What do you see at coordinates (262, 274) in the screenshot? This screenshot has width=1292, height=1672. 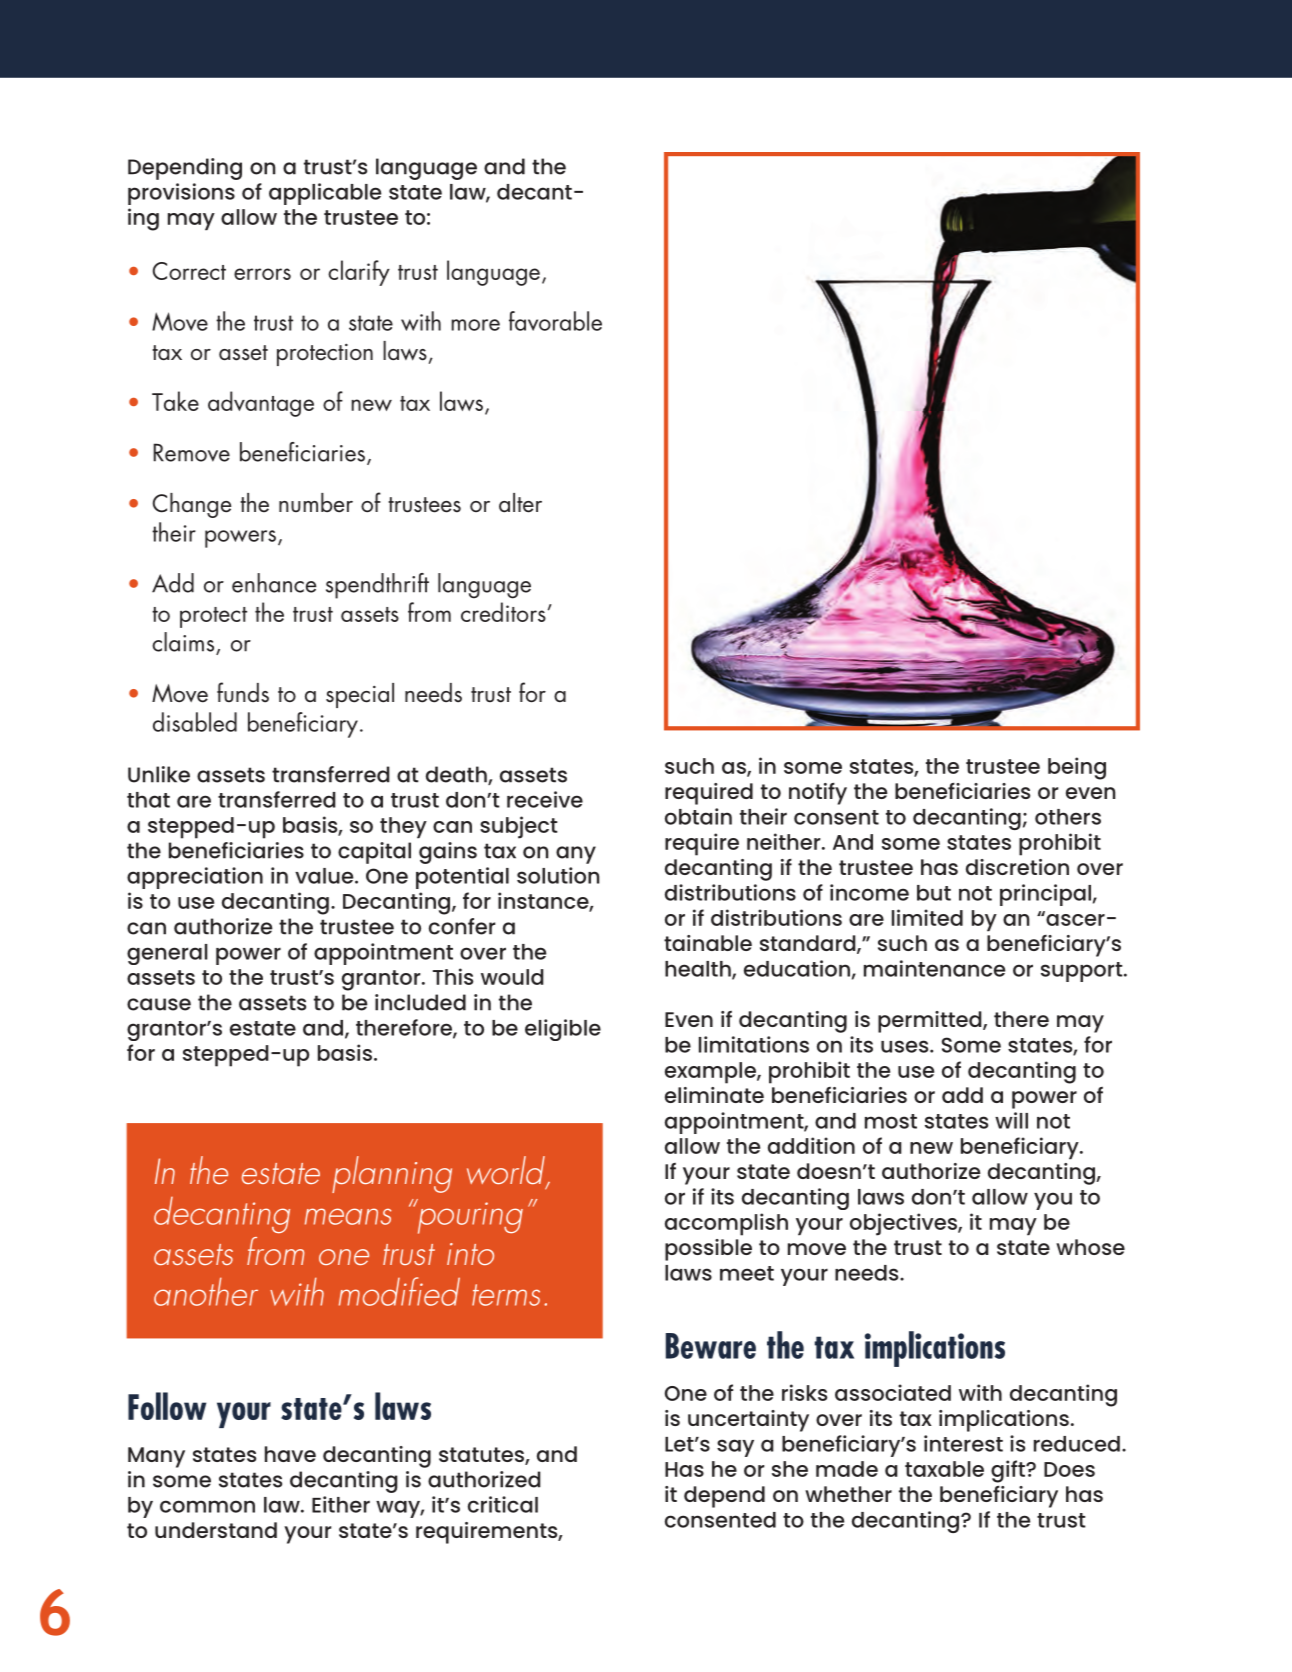 I see `errors` at bounding box center [262, 274].
